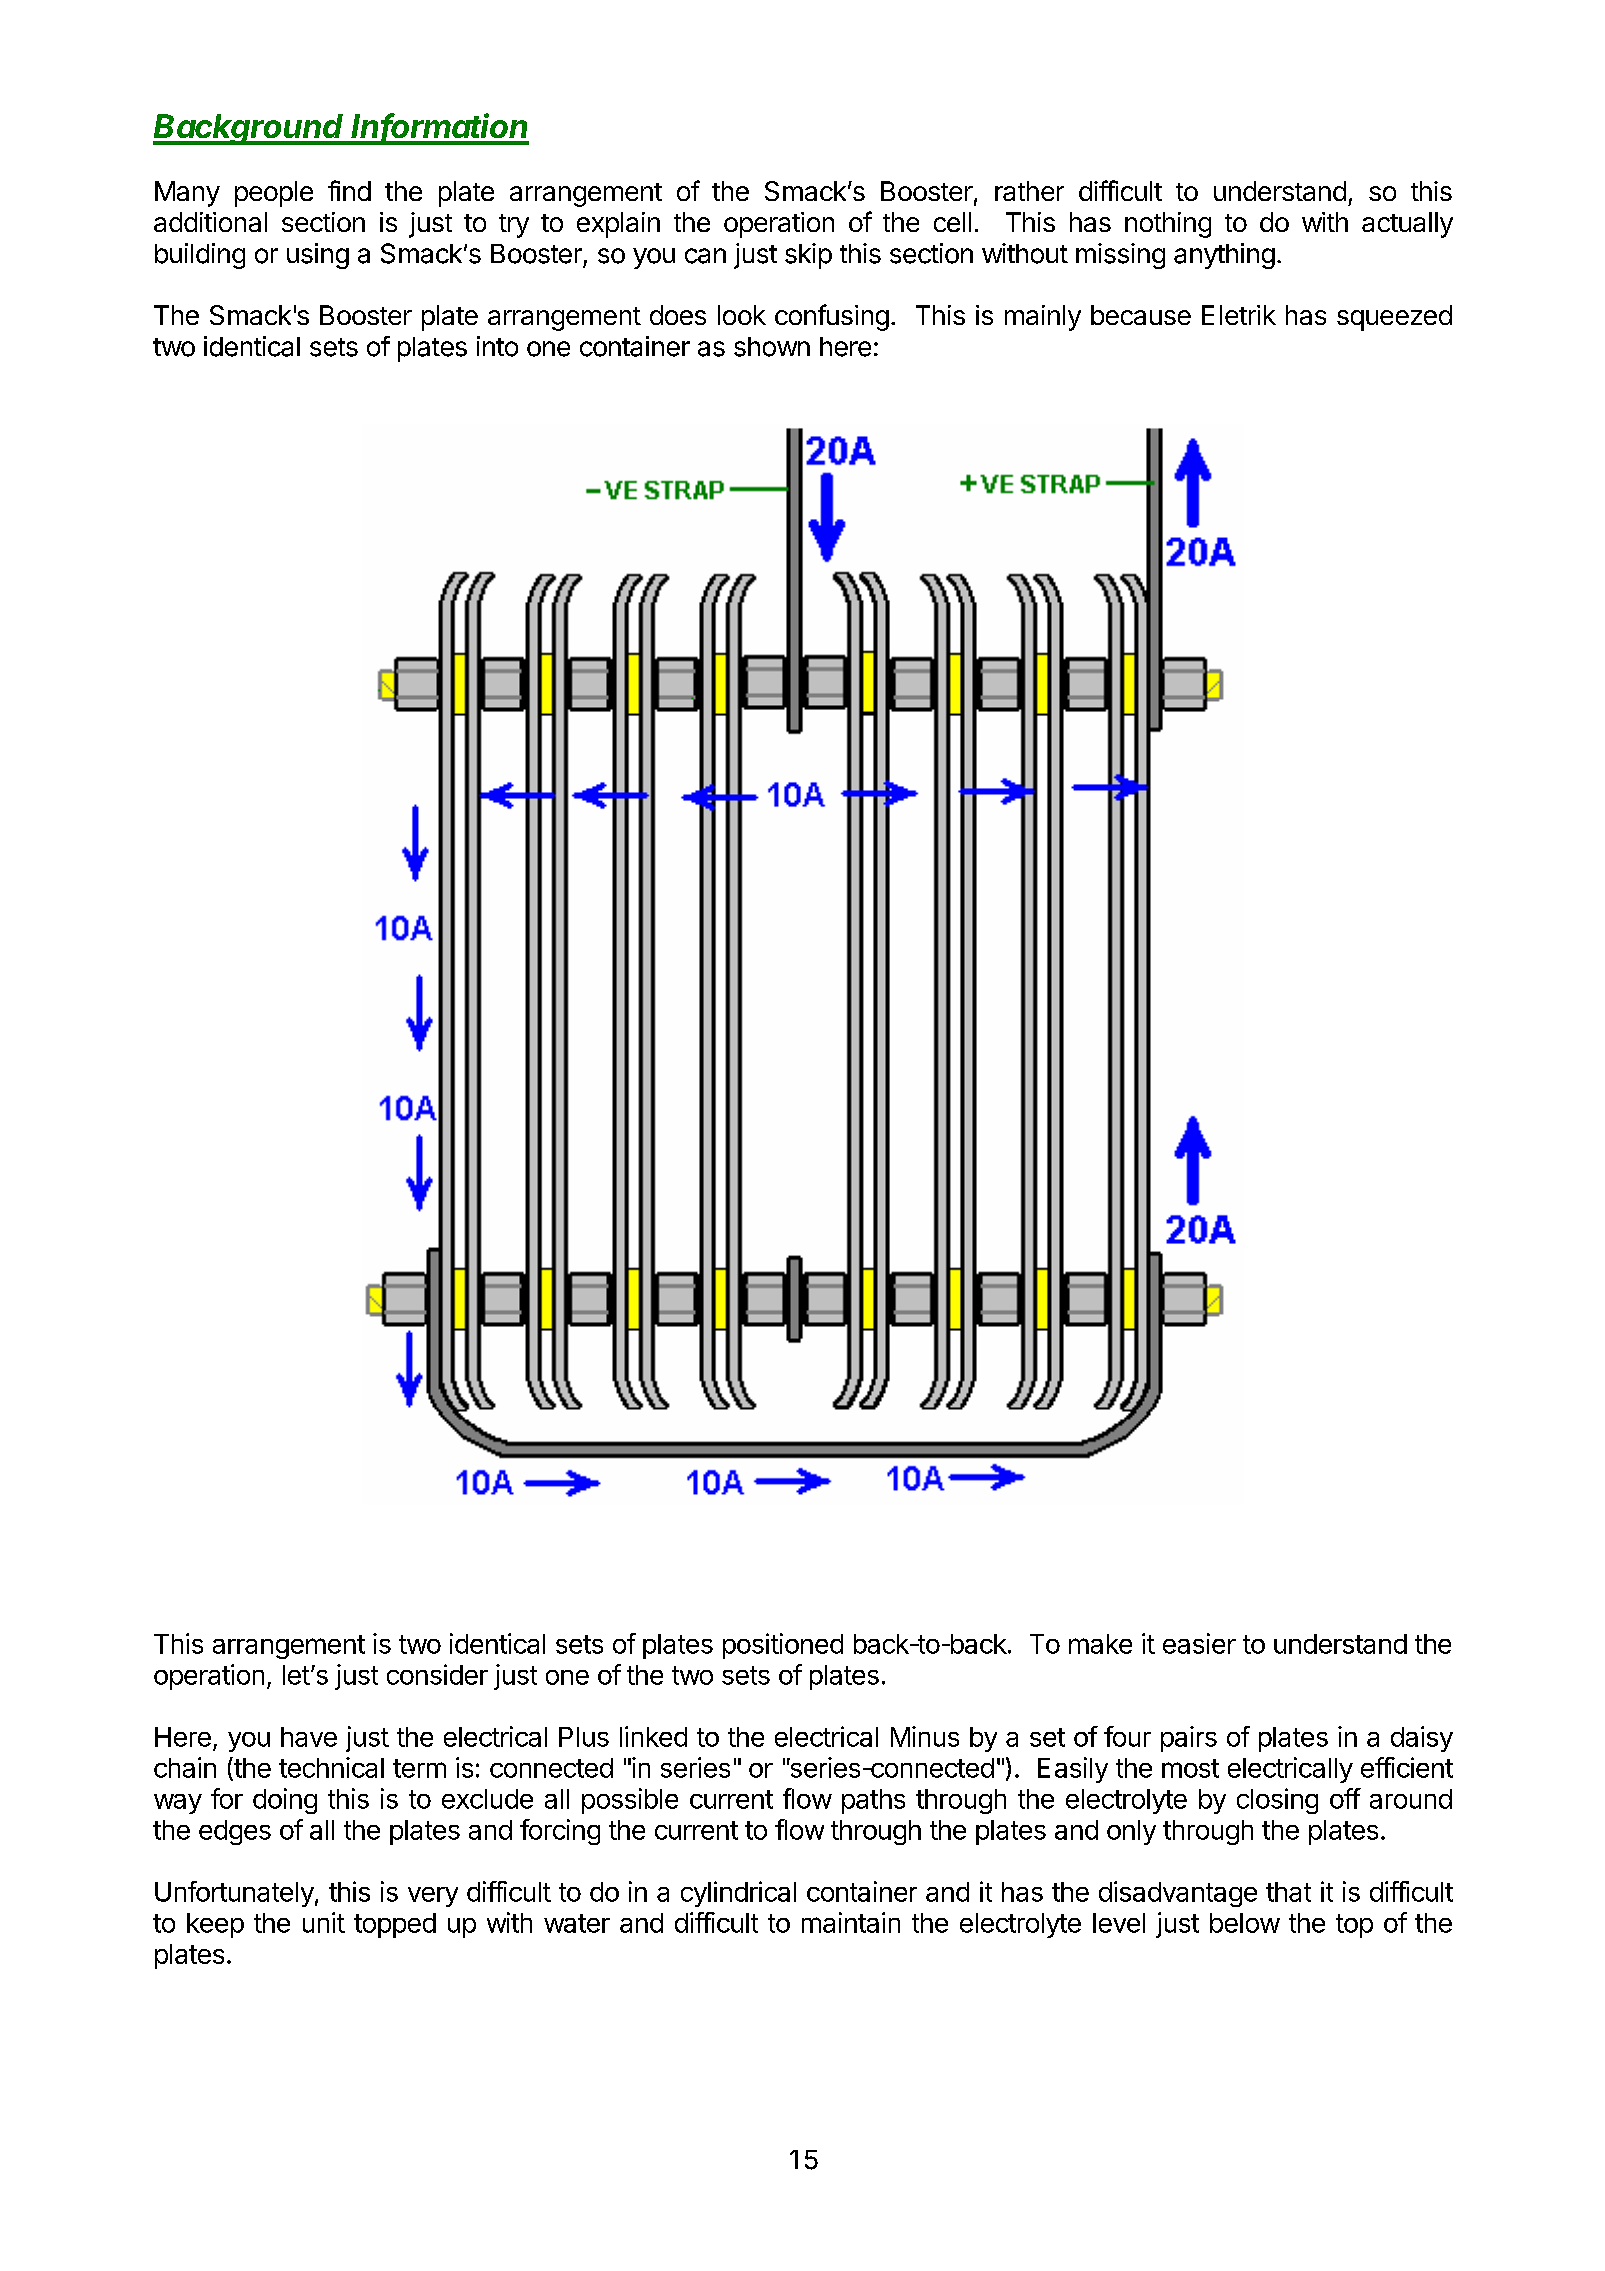 Image resolution: width=1605 pixels, height=2271 pixels. Describe the element at coordinates (1100, 1644) in the screenshot. I see `make` at that location.
